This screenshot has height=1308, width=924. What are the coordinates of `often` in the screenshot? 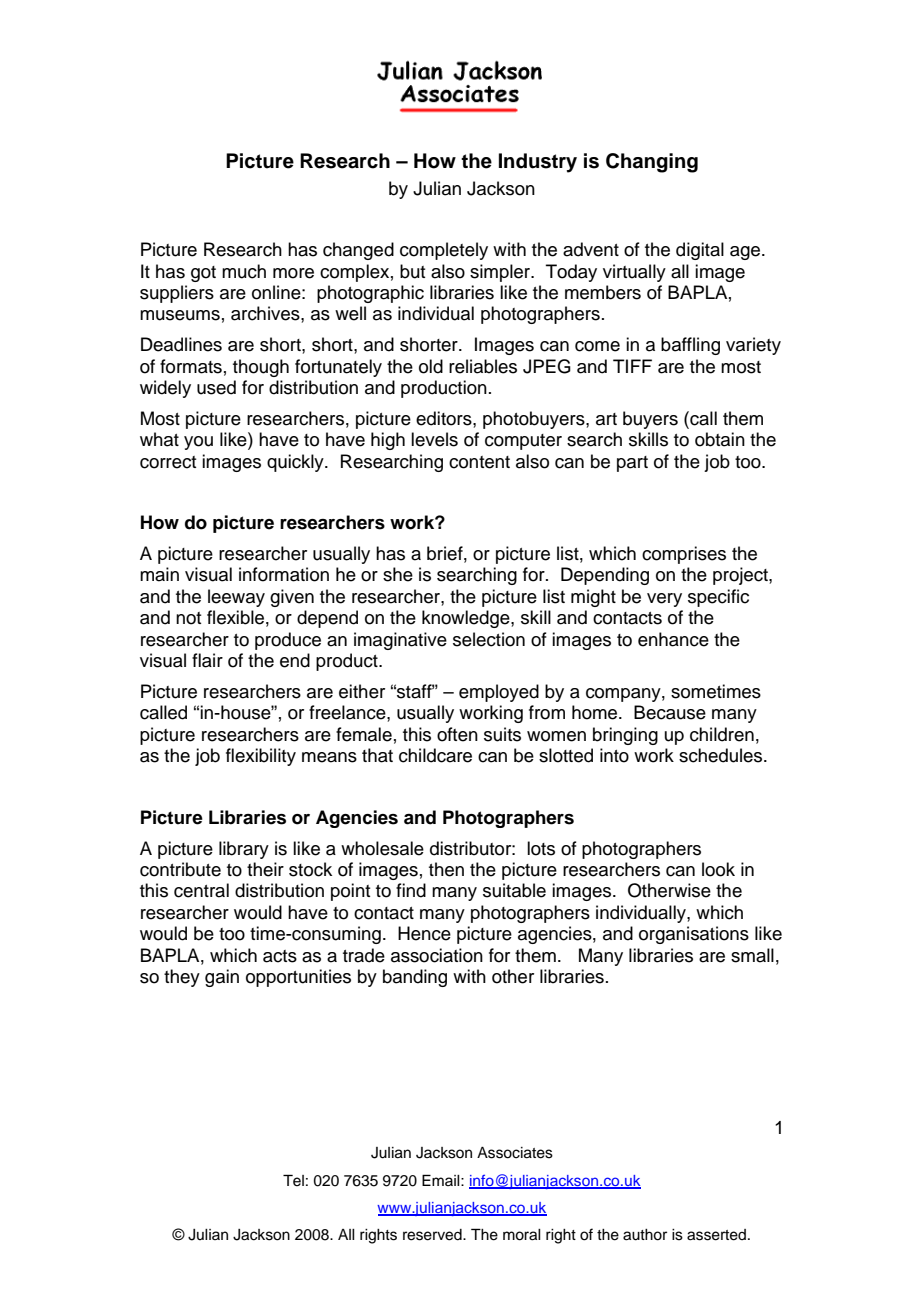 It's located at (457, 734).
